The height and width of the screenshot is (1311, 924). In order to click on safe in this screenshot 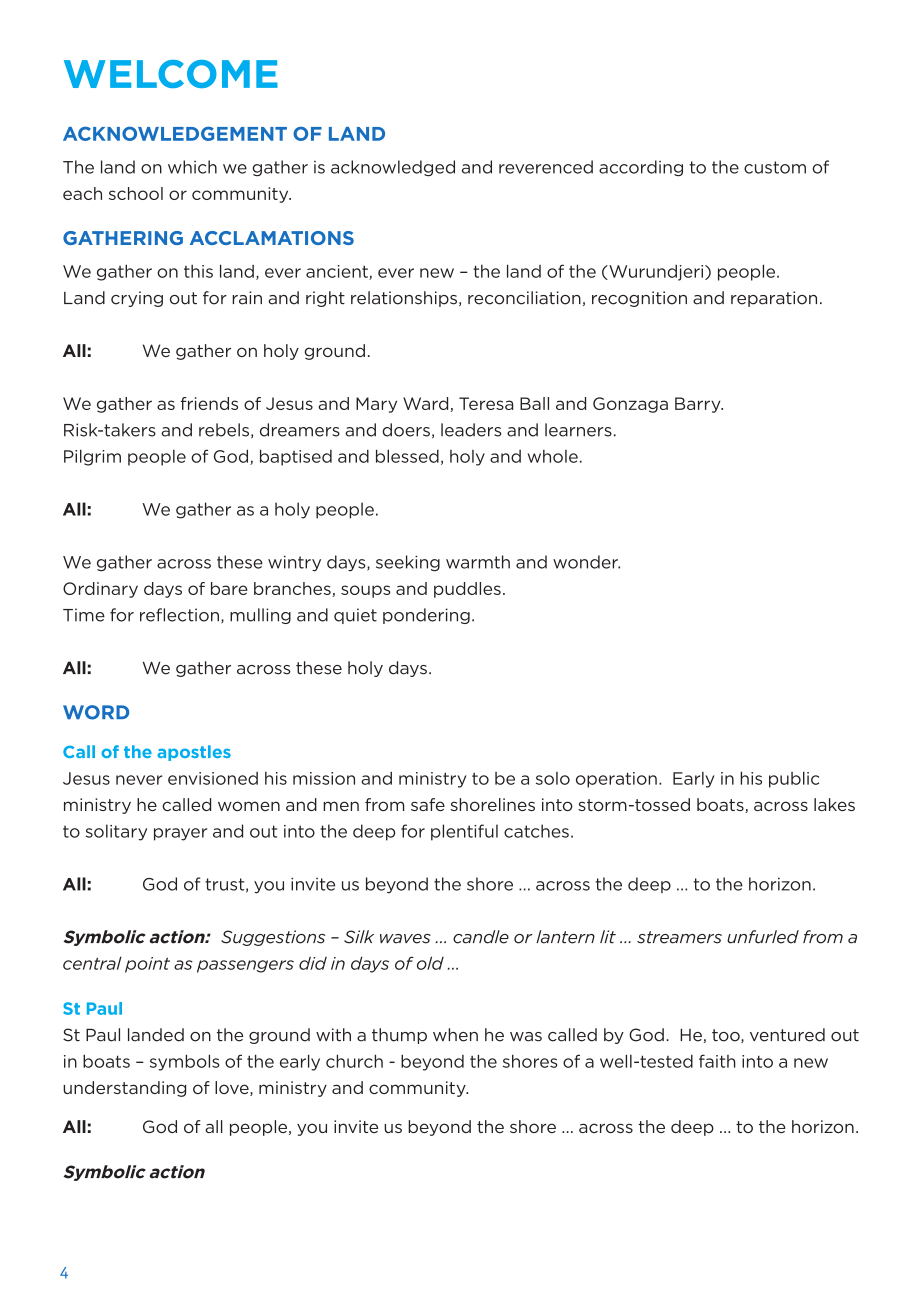, I will do `click(428, 804)`.
